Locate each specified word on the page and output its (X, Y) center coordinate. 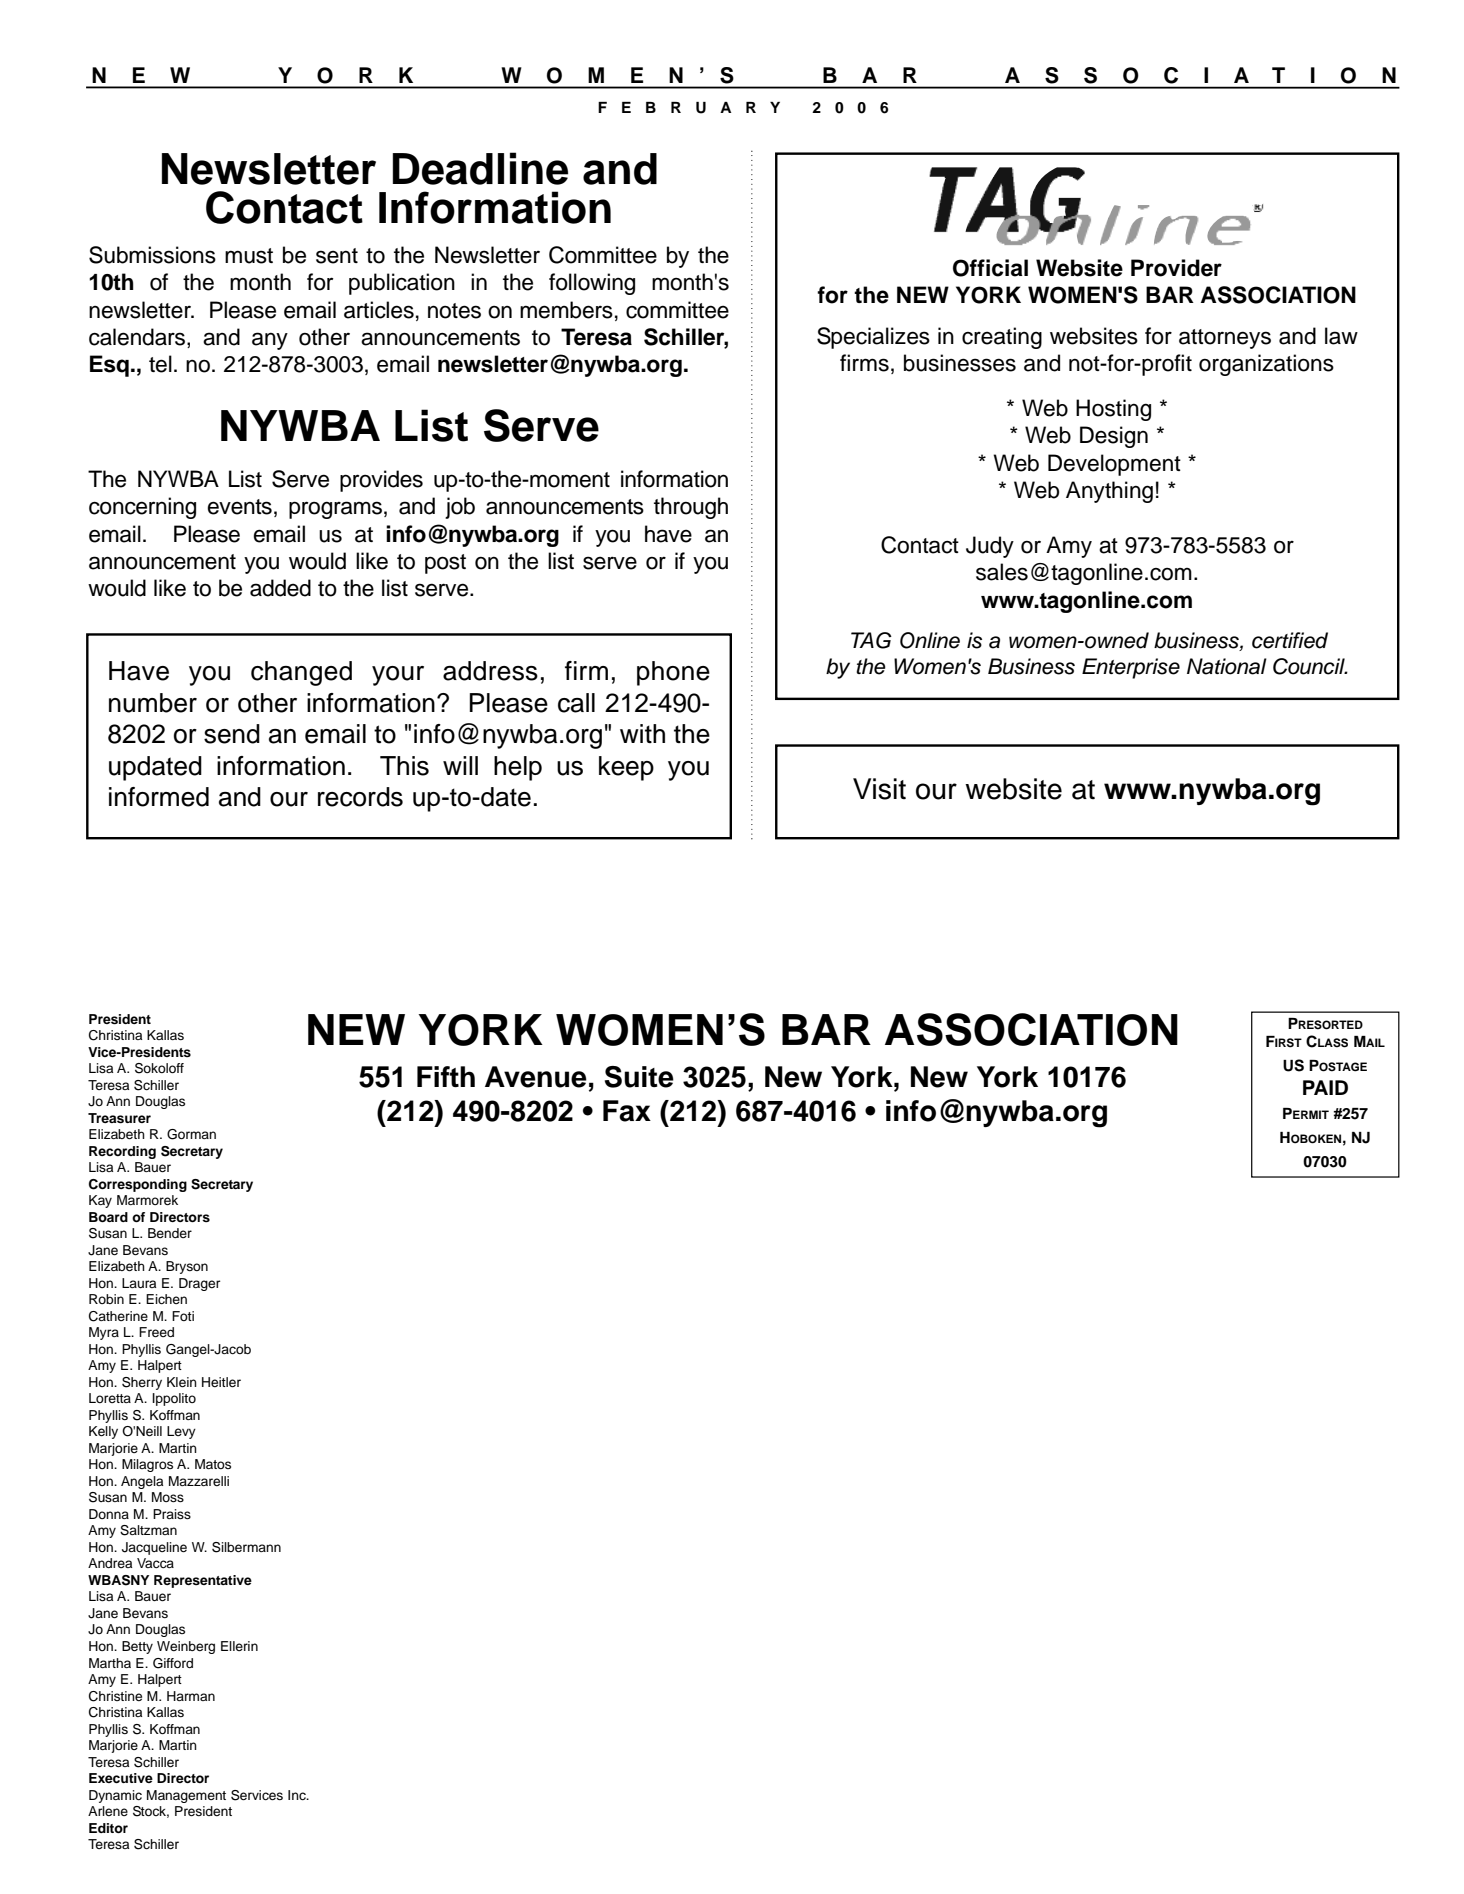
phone (673, 673)
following (592, 284)
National (1227, 666)
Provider (1176, 268)
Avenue (536, 1077)
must (249, 256)
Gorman (191, 1134)
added (280, 588)
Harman (191, 1696)
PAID (1325, 1087)
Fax (627, 1111)
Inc (298, 1795)
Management (186, 1796)
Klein (182, 1382)
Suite (639, 1077)
